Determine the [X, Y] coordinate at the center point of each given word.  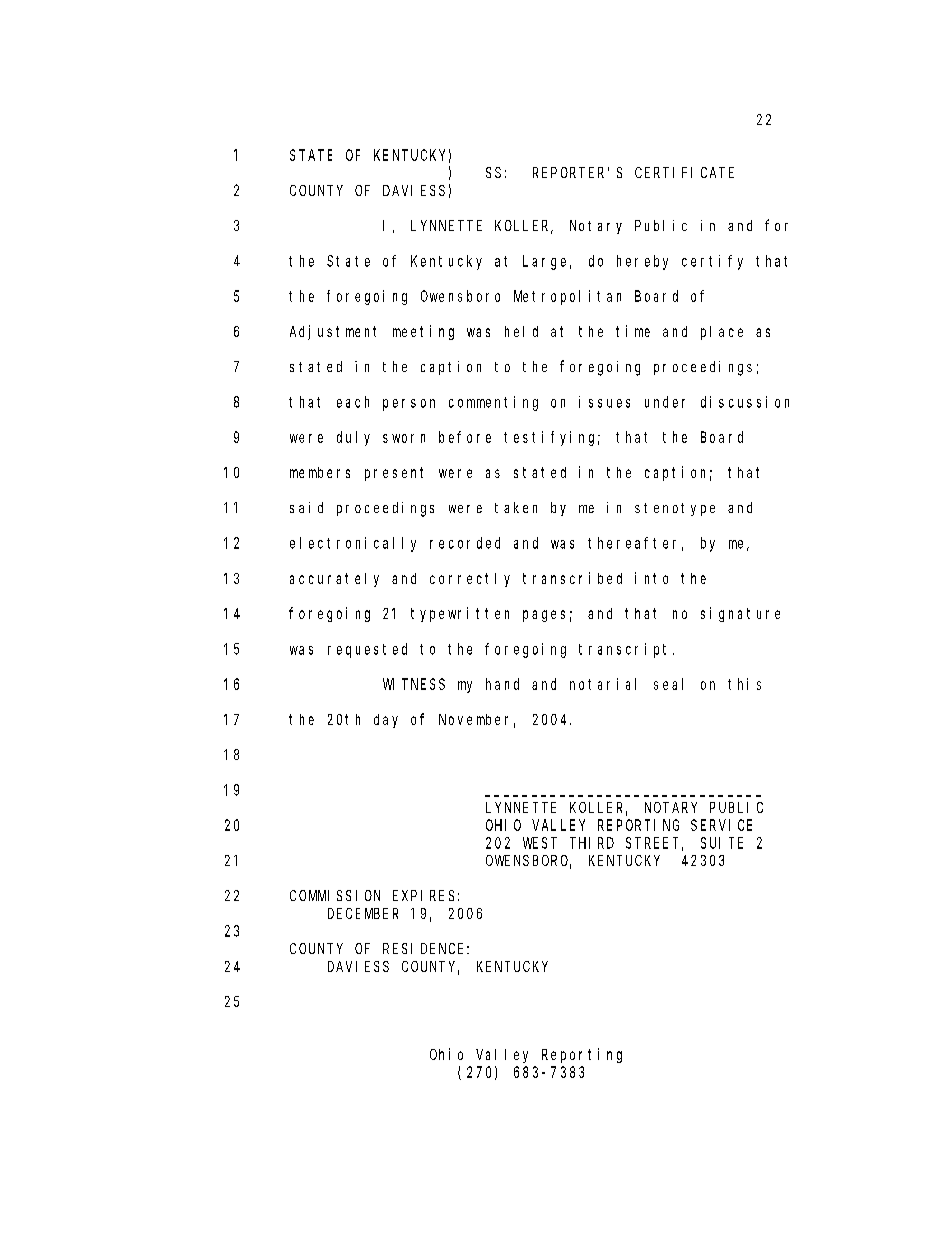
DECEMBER [363, 913]
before [465, 437]
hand [502, 684]
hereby [642, 262]
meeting [423, 332]
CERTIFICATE [684, 172]
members [320, 472]
